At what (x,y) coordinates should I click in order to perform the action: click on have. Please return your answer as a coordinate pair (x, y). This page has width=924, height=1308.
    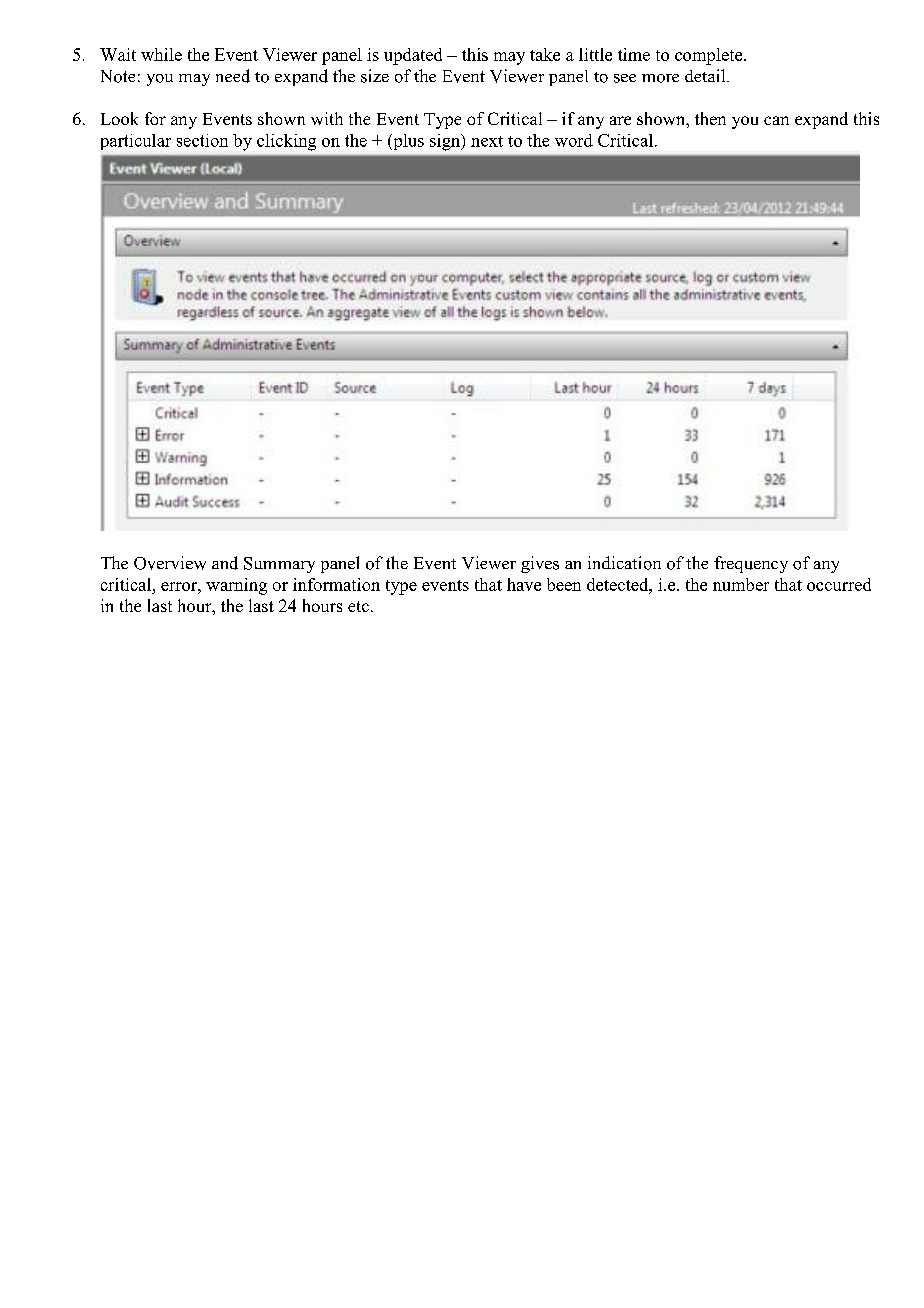
    Looking at the image, I should click on (524, 584).
